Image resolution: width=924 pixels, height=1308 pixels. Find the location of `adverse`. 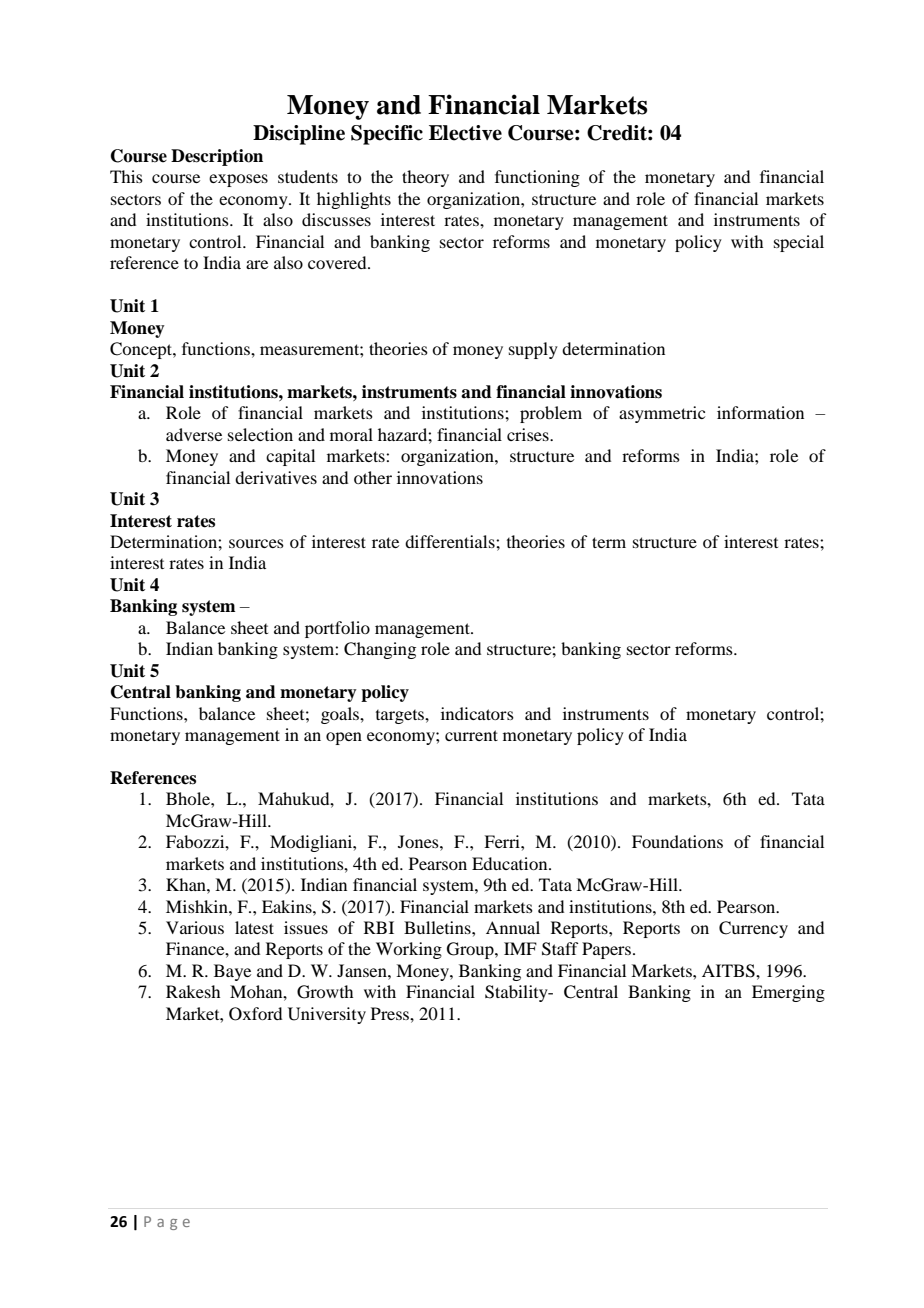

adverse is located at coordinates (194, 434).
